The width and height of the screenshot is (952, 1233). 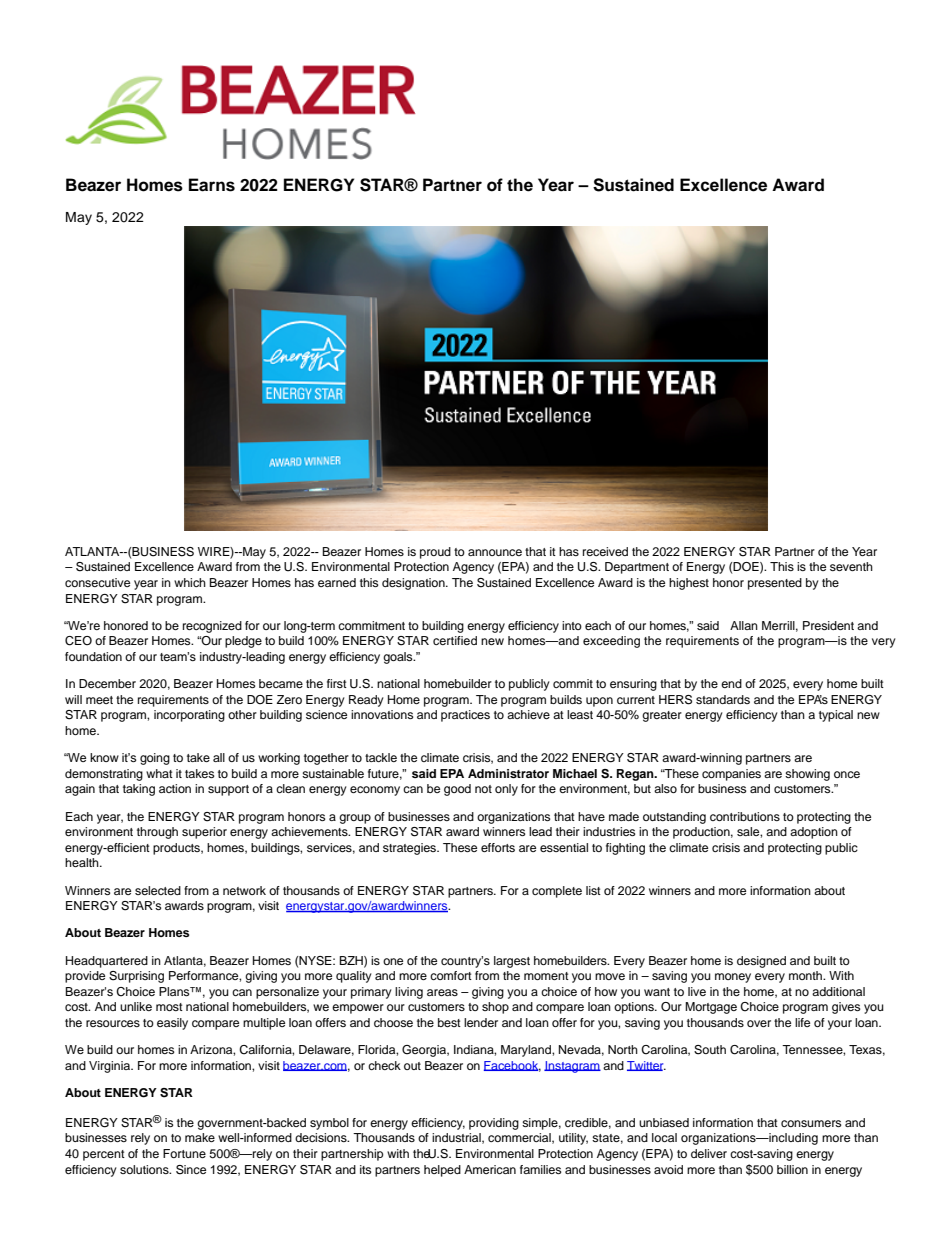 What do you see at coordinates (723, 699) in the screenshot?
I see `standards` at bounding box center [723, 699].
